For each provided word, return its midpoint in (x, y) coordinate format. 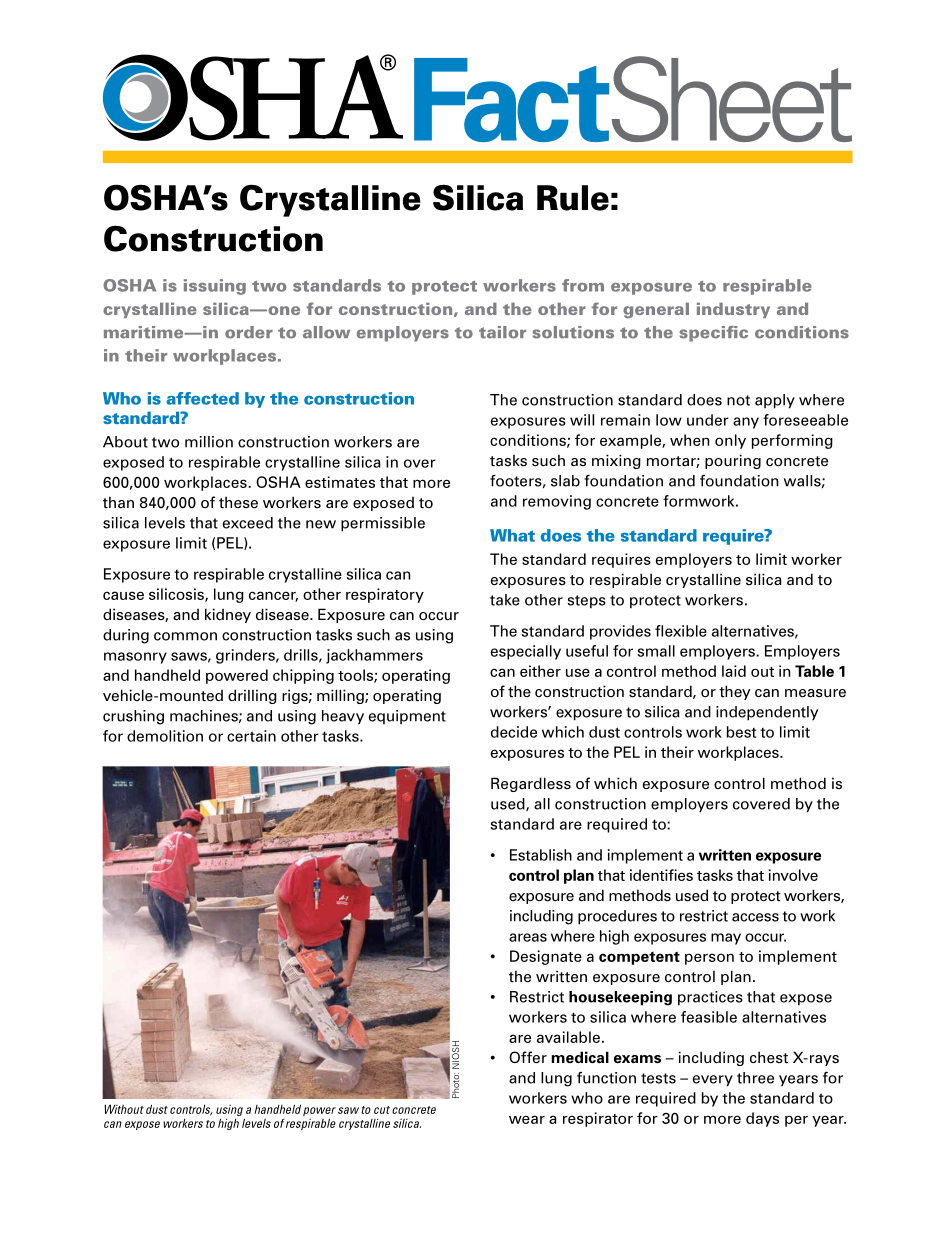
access (755, 917)
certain (251, 736)
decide (514, 732)
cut (382, 1110)
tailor (502, 332)
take (505, 600)
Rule (573, 198)
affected (202, 398)
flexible (681, 631)
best (742, 732)
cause (123, 595)
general (656, 310)
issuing (215, 287)
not (738, 400)
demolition (165, 736)
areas (528, 937)
